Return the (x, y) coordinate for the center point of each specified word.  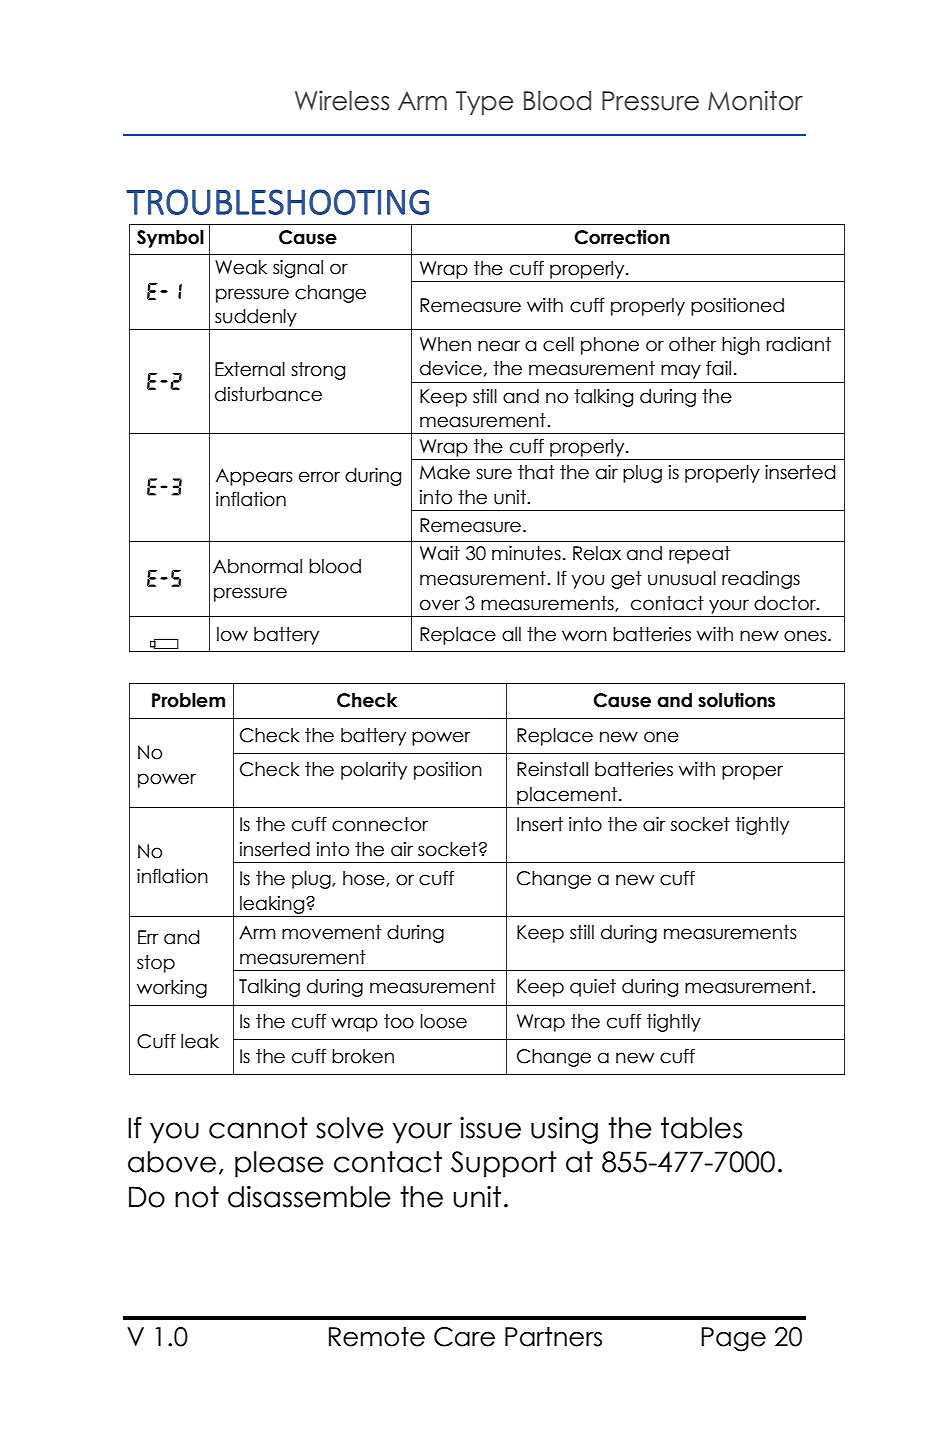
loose (443, 1021)
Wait (440, 553)
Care (464, 1337)
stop (156, 964)
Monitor (755, 100)
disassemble (309, 1197)
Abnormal (257, 566)
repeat (699, 555)
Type (484, 103)
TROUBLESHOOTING (277, 202)
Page (733, 1339)
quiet (593, 988)
